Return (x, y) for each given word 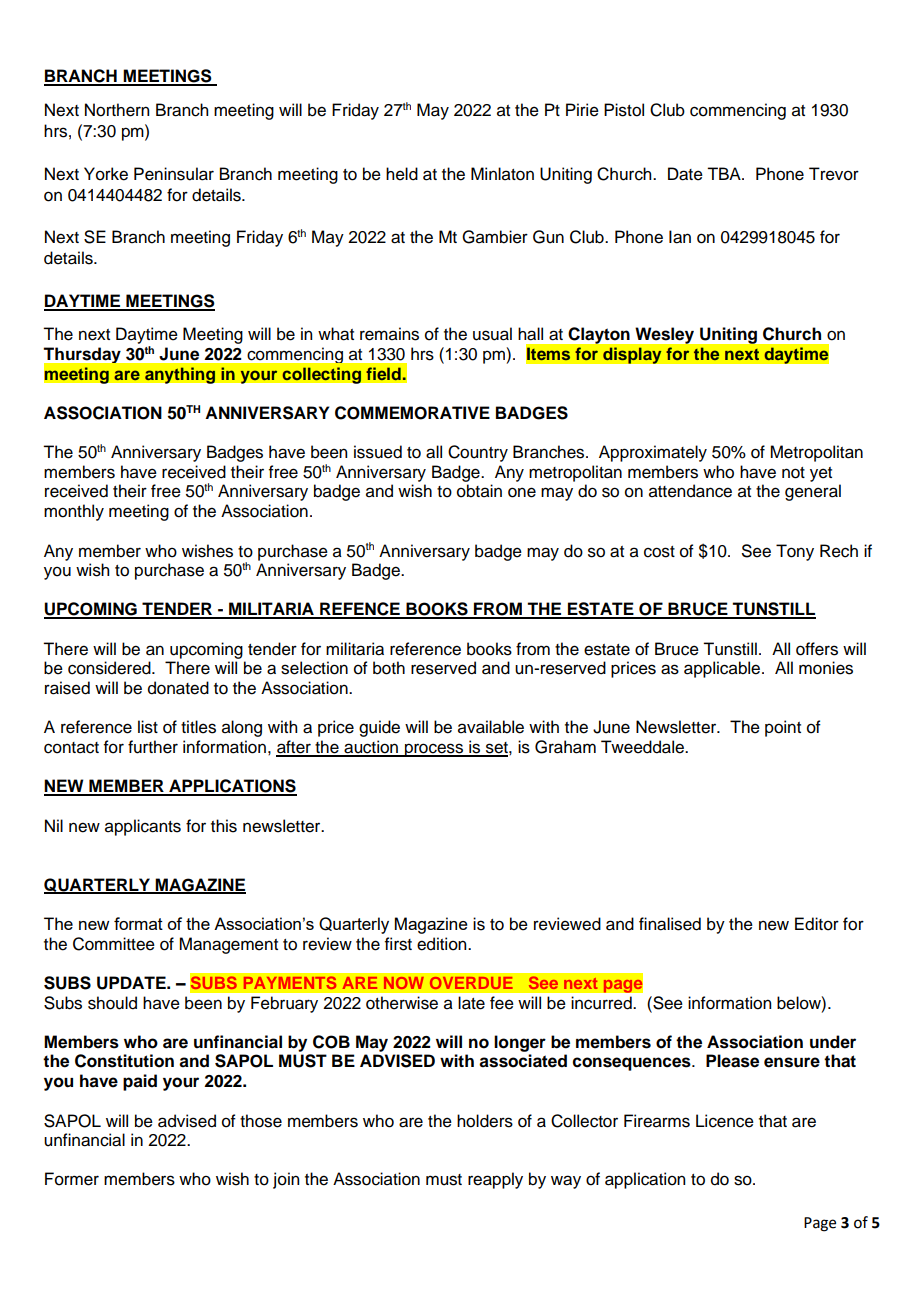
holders (485, 1121)
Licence (725, 1121)
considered (110, 668)
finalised (670, 924)
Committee (114, 944)
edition (443, 944)
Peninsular (174, 174)
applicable (723, 669)
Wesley (665, 336)
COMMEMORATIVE (412, 413)
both (389, 668)
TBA (725, 173)
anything (180, 375)
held (402, 174)
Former (72, 1179)
